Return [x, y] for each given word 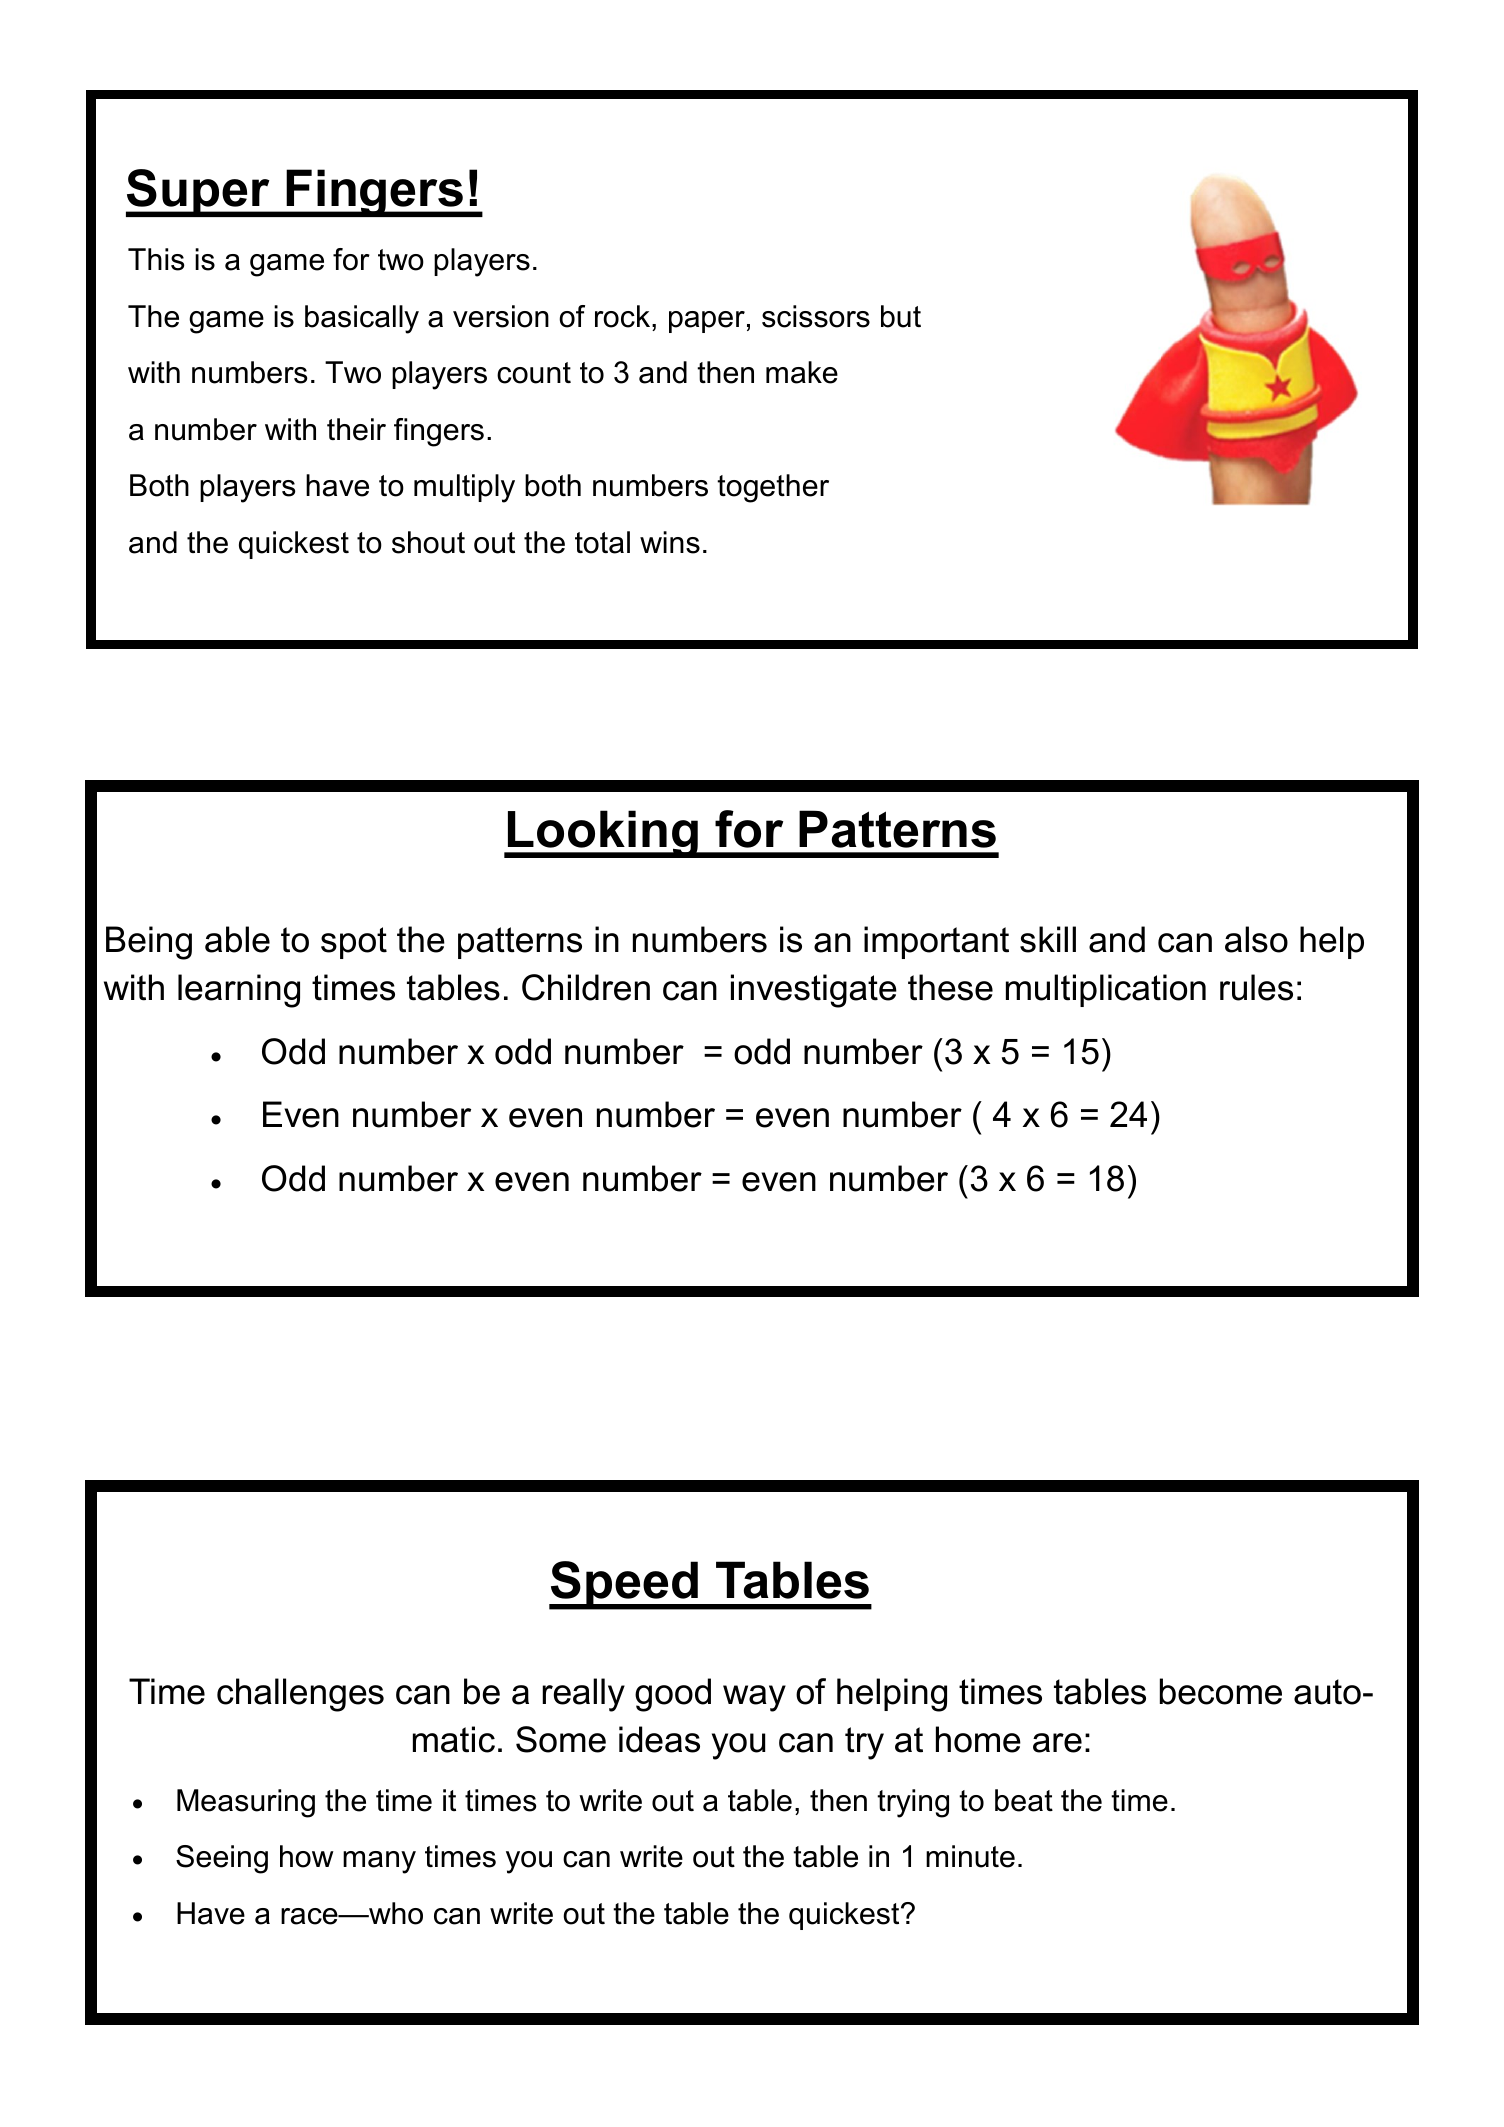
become [1221, 1691]
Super [199, 193]
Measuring [246, 1803]
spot [354, 943]
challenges [300, 1695]
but [901, 316]
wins [670, 542]
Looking [603, 834]
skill [1048, 939]
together [773, 488]
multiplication [1106, 990]
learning [239, 991]
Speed [624, 1585]
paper [707, 322]
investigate [814, 991]
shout [428, 542]
